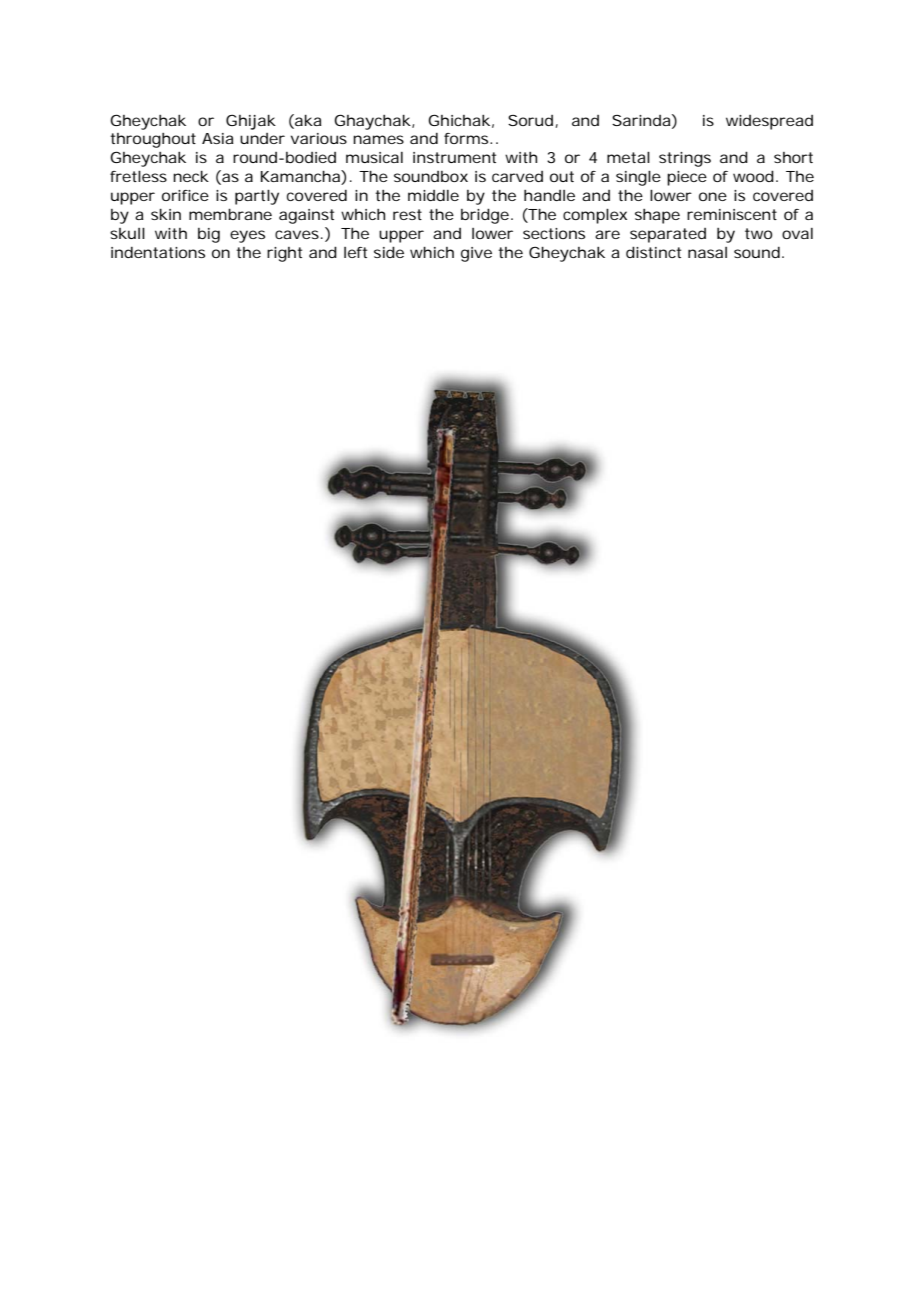  Describe the element at coordinates (769, 122) in the screenshot. I see `widespread` at that location.
